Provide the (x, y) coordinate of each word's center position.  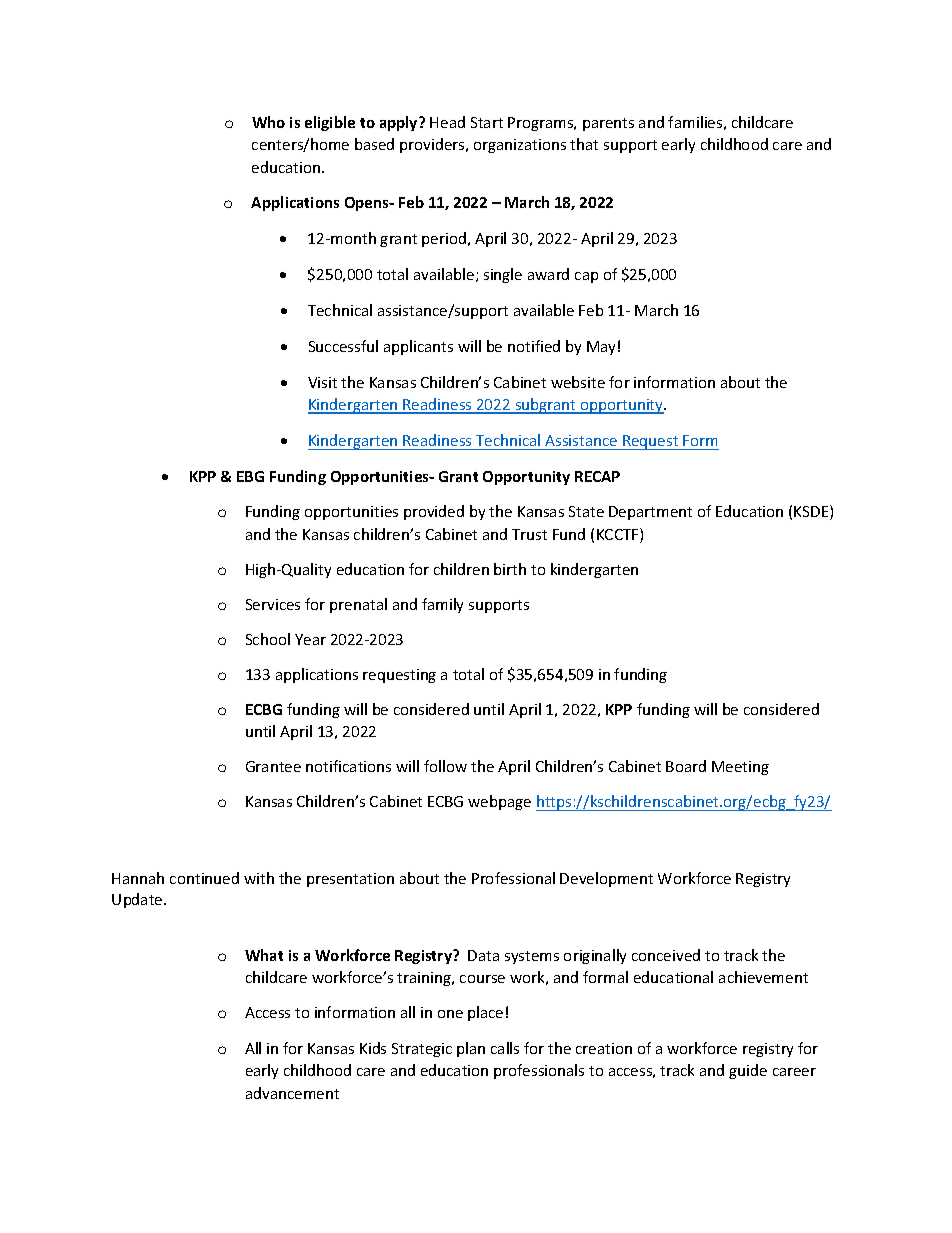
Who (268, 122)
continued (204, 878)
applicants (418, 347)
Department (650, 513)
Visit (322, 382)
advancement (292, 1093)
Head (447, 122)
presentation (350, 880)
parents (608, 124)
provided (434, 512)
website (578, 382)
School (268, 639)
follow (445, 766)
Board (686, 766)
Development (606, 879)
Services (273, 604)
